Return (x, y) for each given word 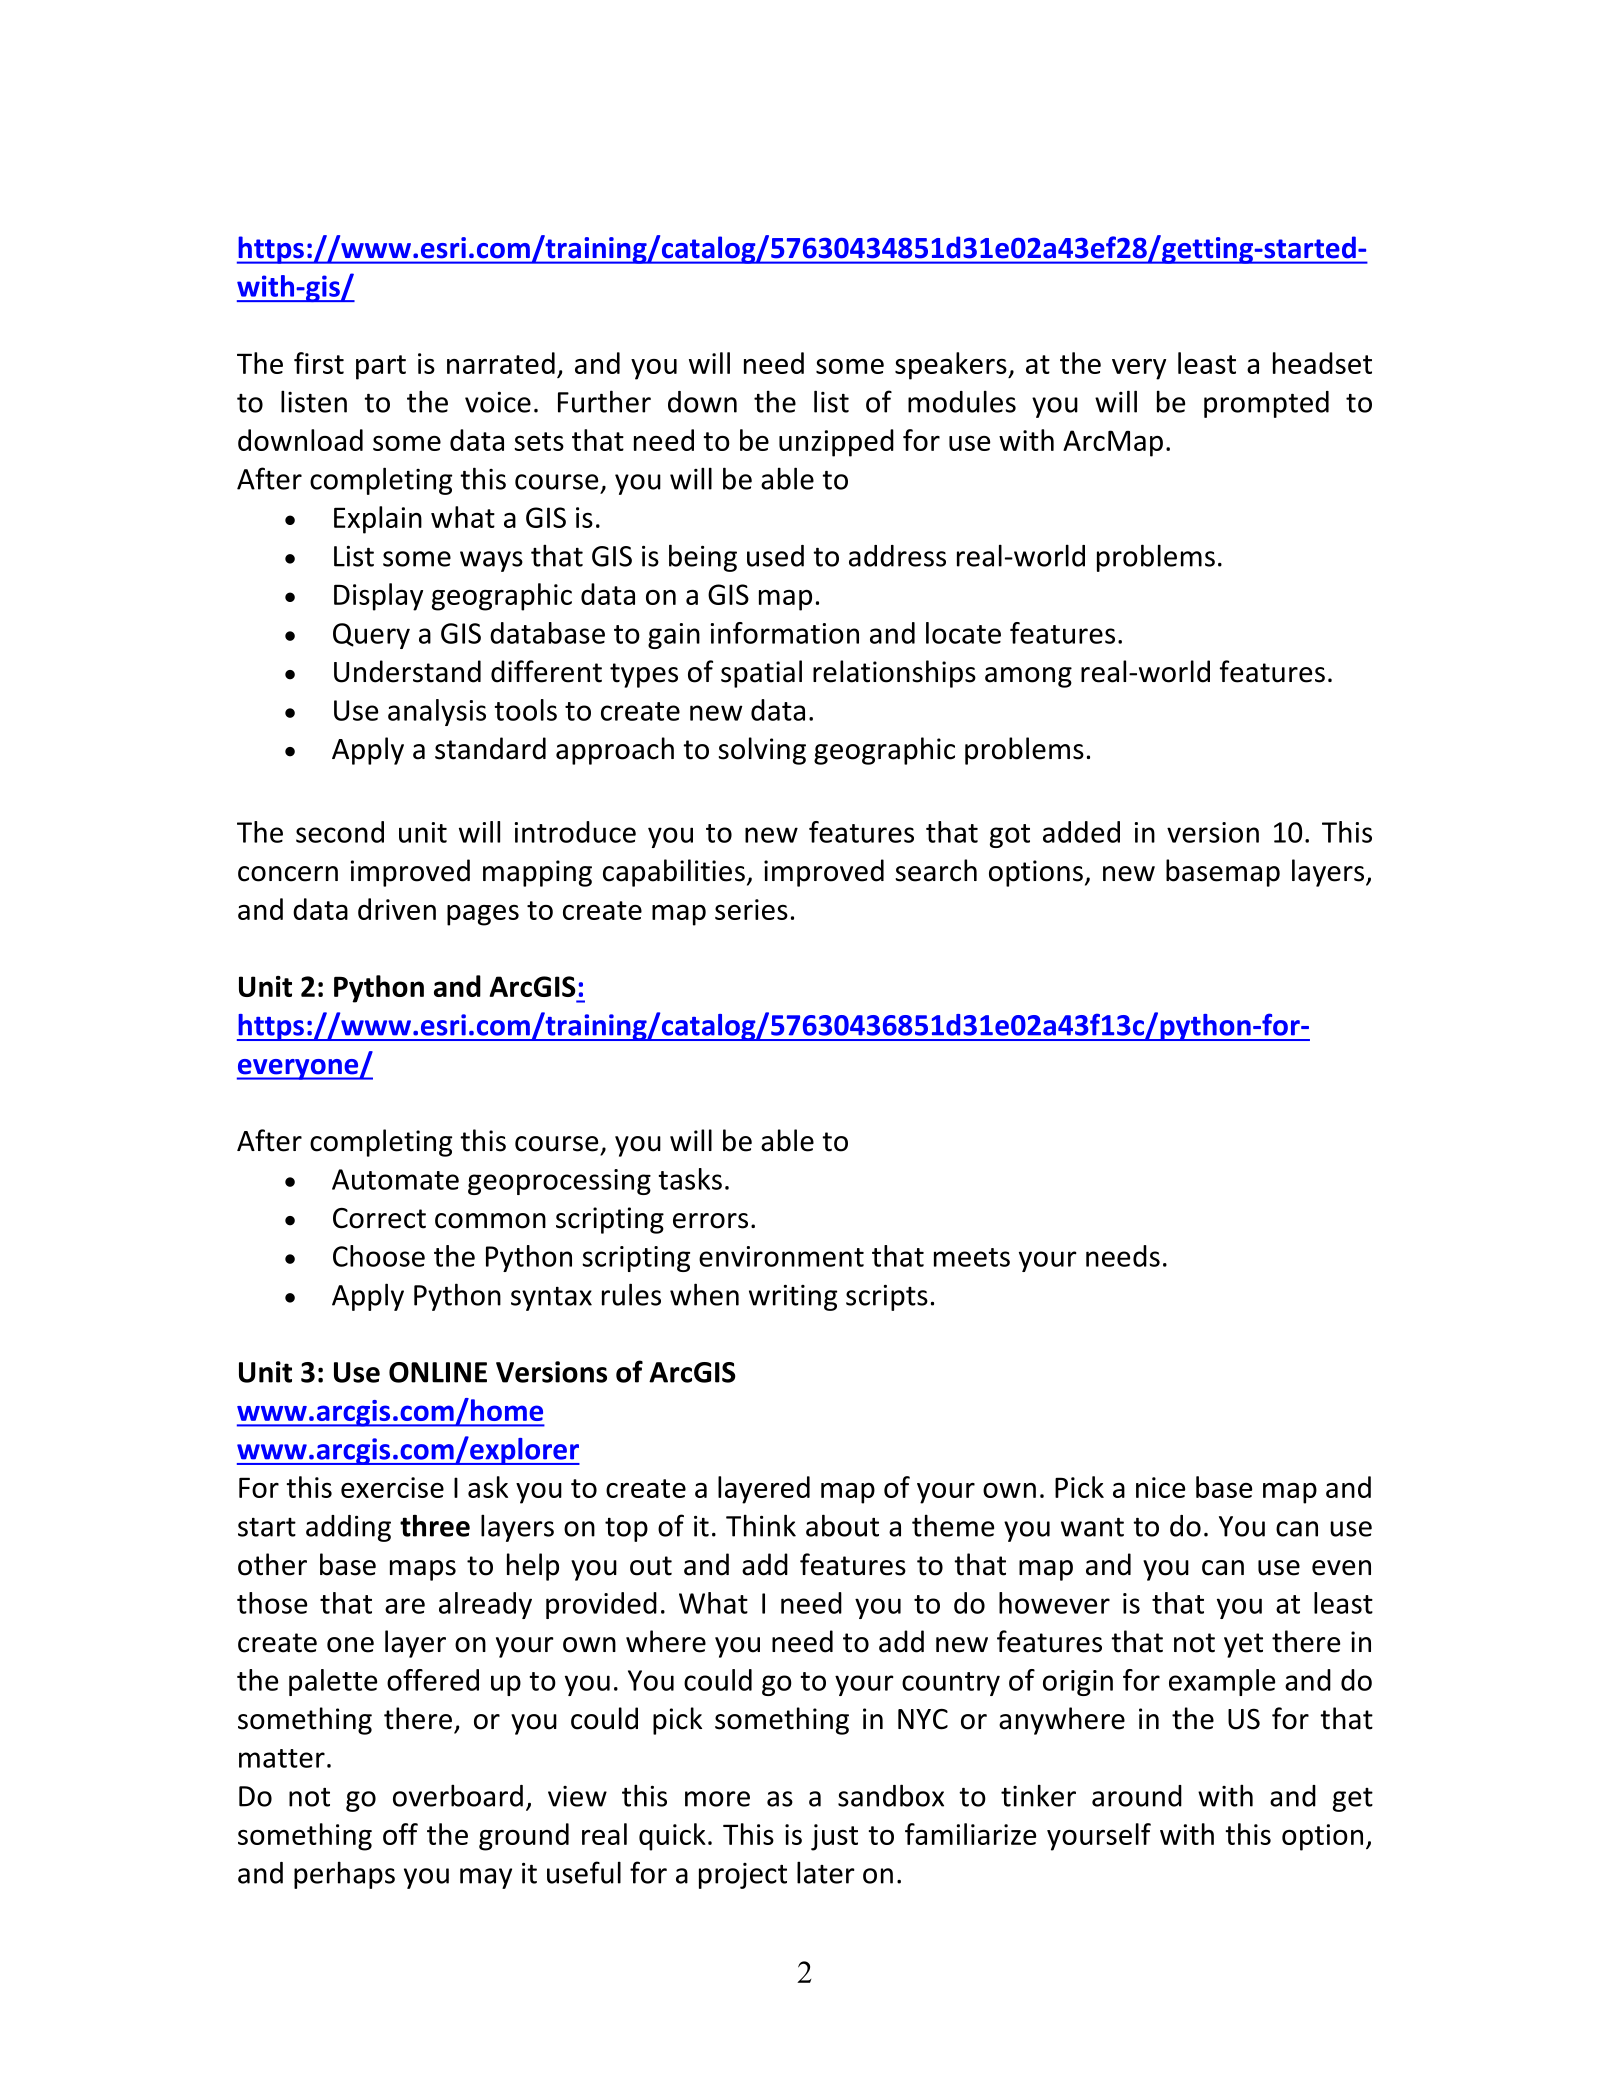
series (751, 909)
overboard (458, 1795)
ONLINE (438, 1372)
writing (793, 1298)
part (381, 367)
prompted (1266, 404)
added (1081, 832)
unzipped (836, 443)
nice (1160, 1487)
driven (397, 909)
